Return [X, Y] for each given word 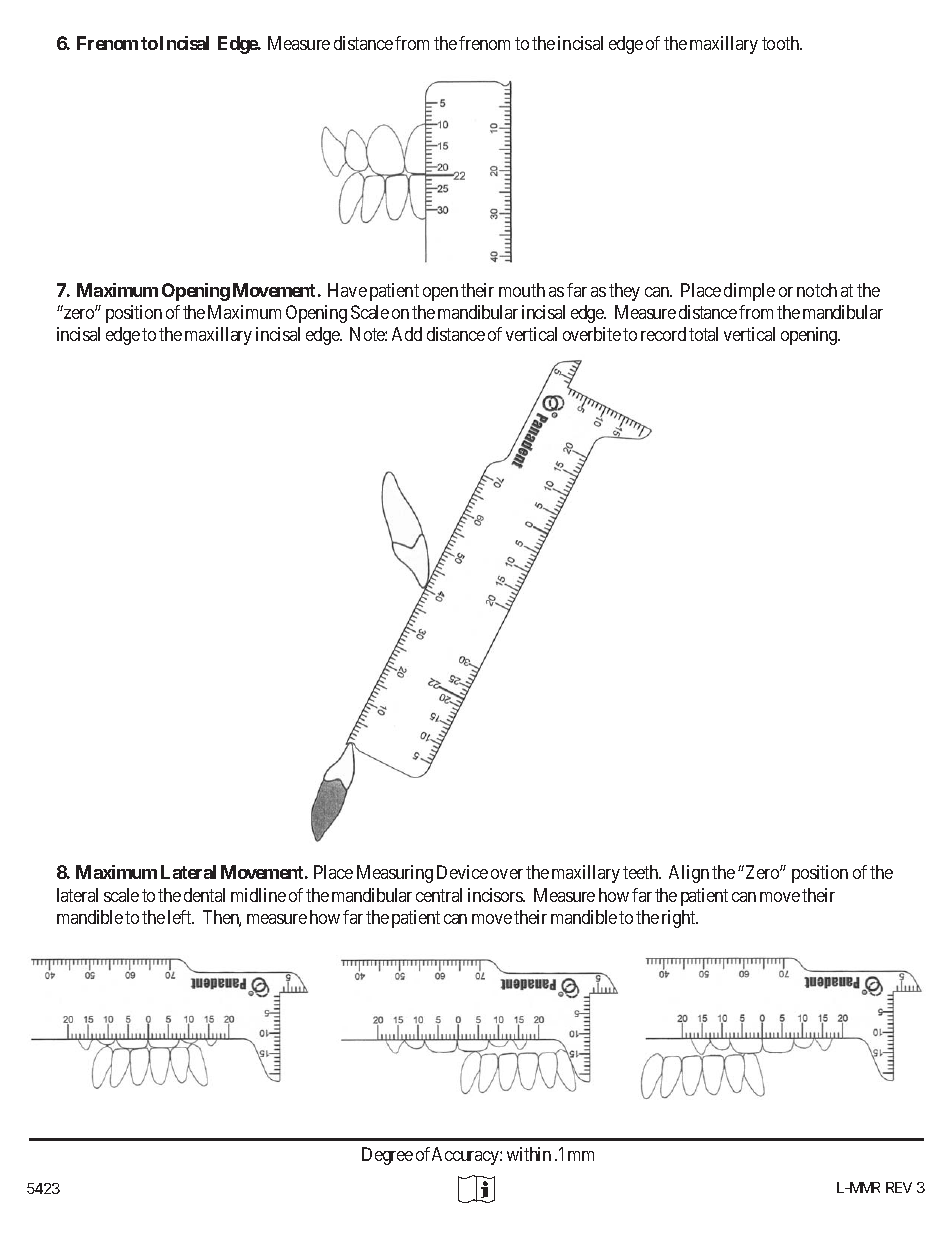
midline [258, 895]
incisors [496, 895]
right [680, 919]
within [529, 1154]
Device [462, 872]
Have [347, 290]
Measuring [395, 874]
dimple [749, 292]
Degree [387, 1156]
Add [407, 334]
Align [689, 874]
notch [817, 290]
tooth [782, 43]
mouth [522, 290]
